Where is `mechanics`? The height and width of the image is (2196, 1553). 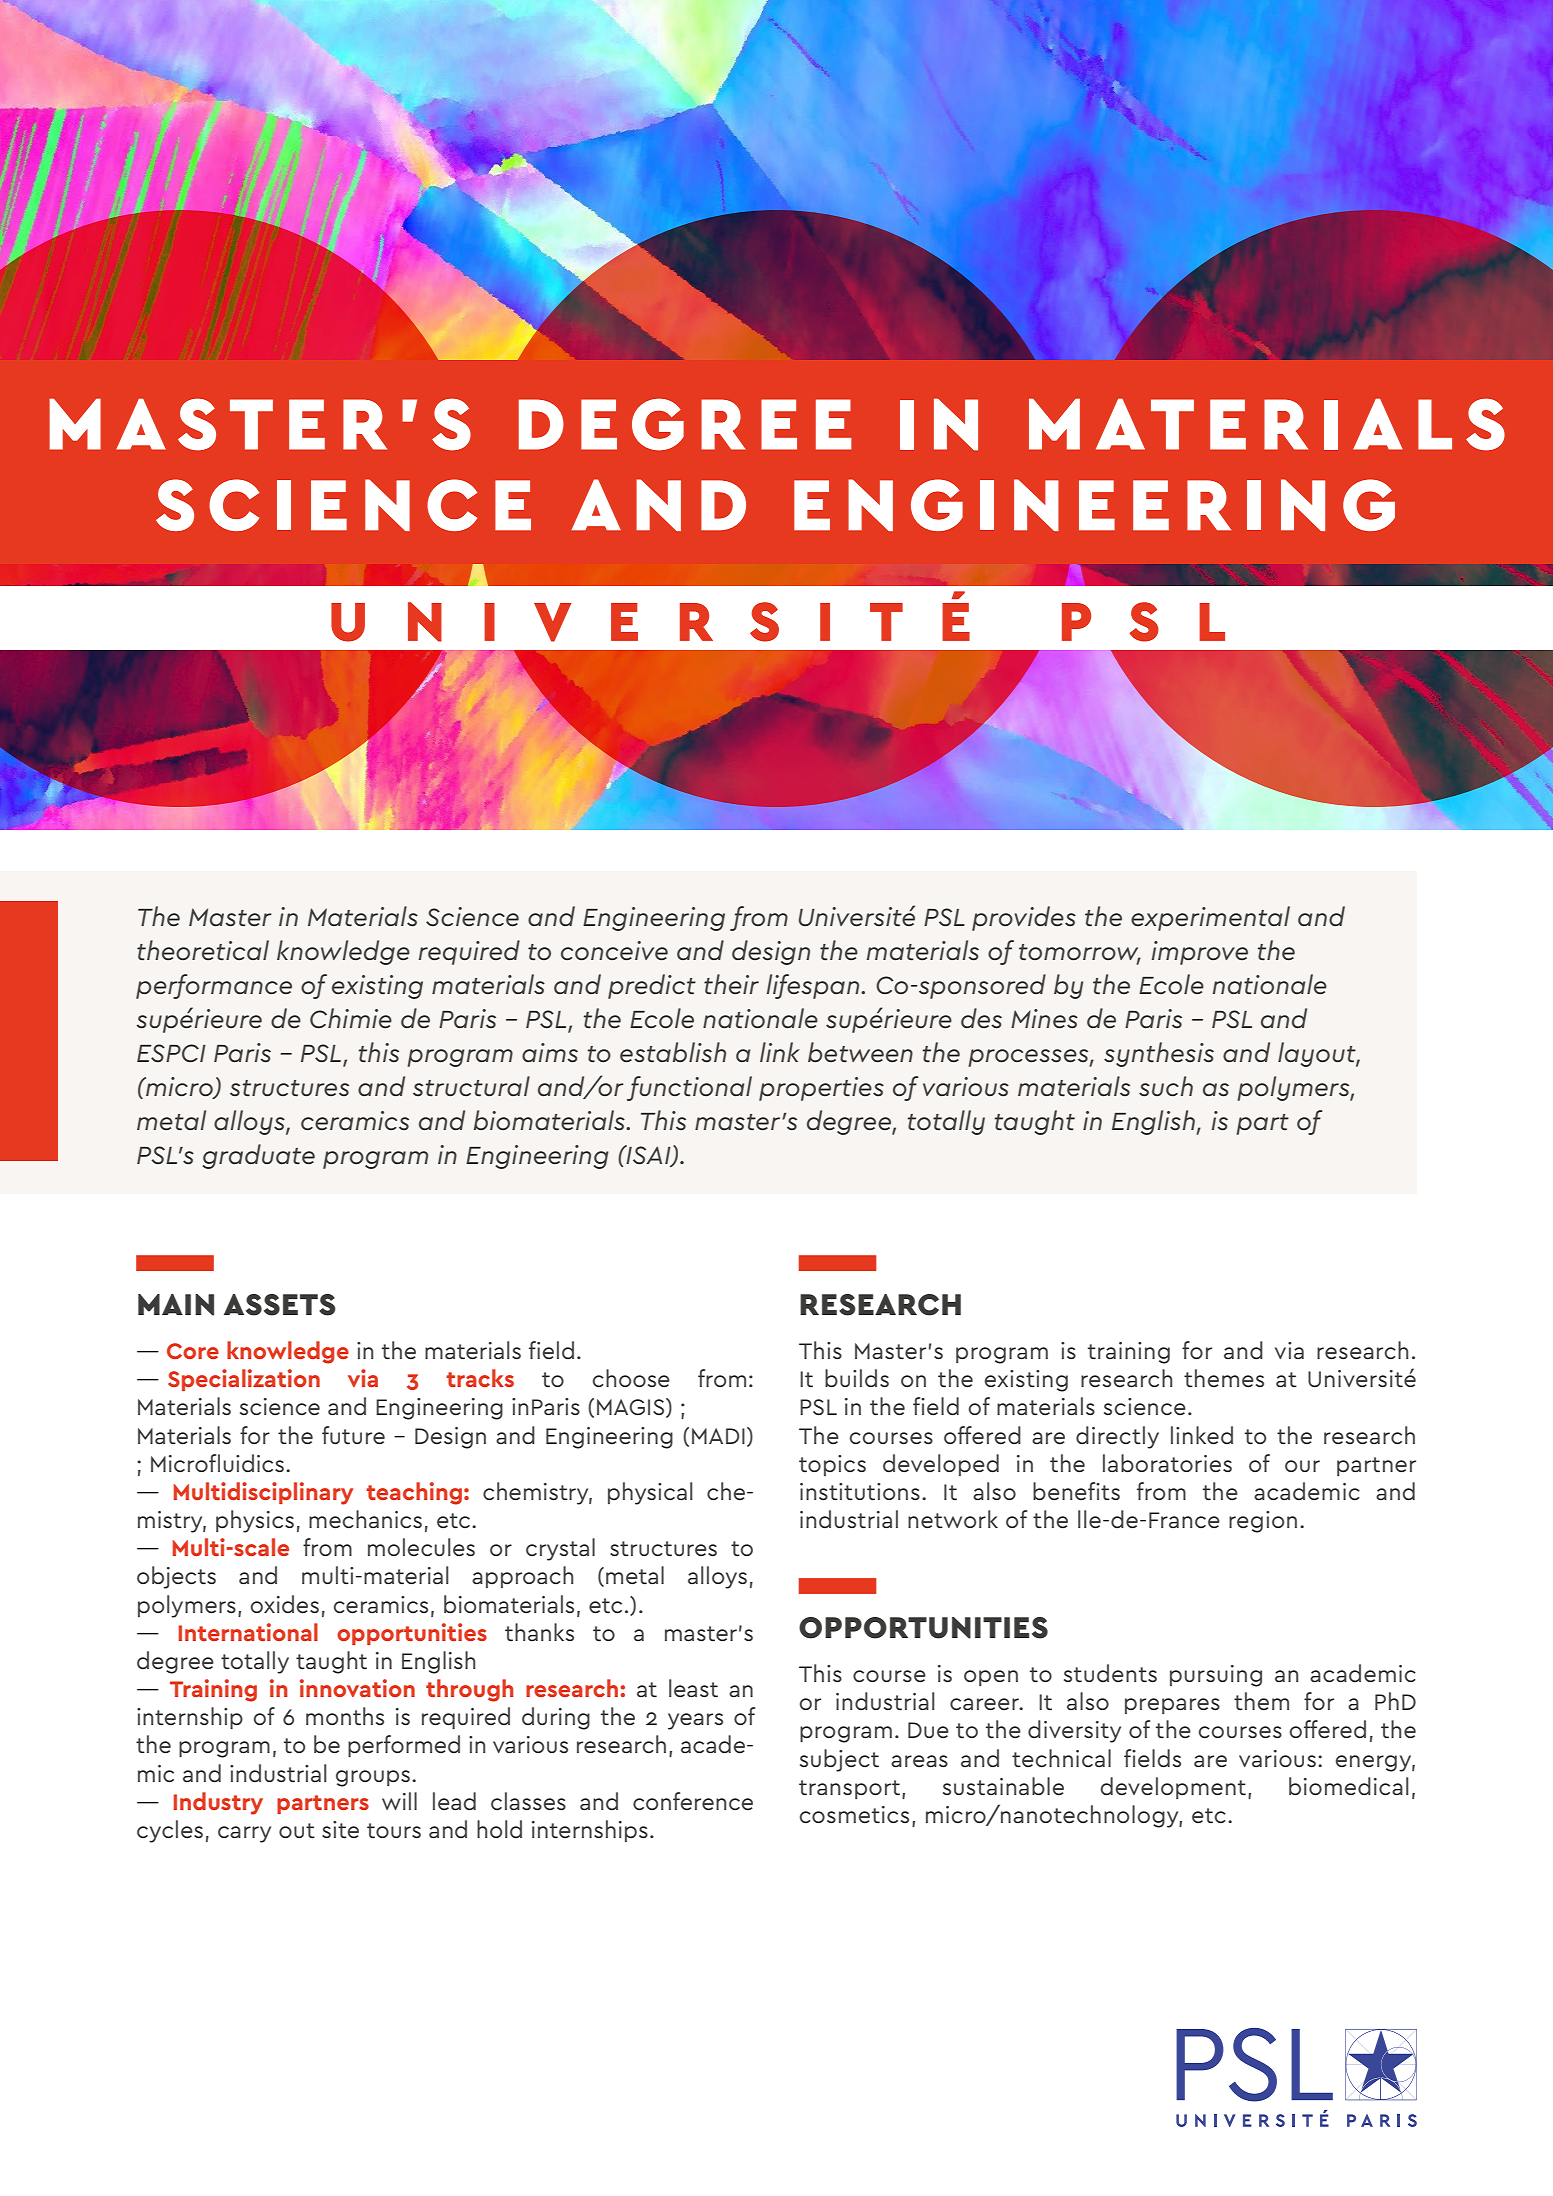 mechanics is located at coordinates (365, 1519).
